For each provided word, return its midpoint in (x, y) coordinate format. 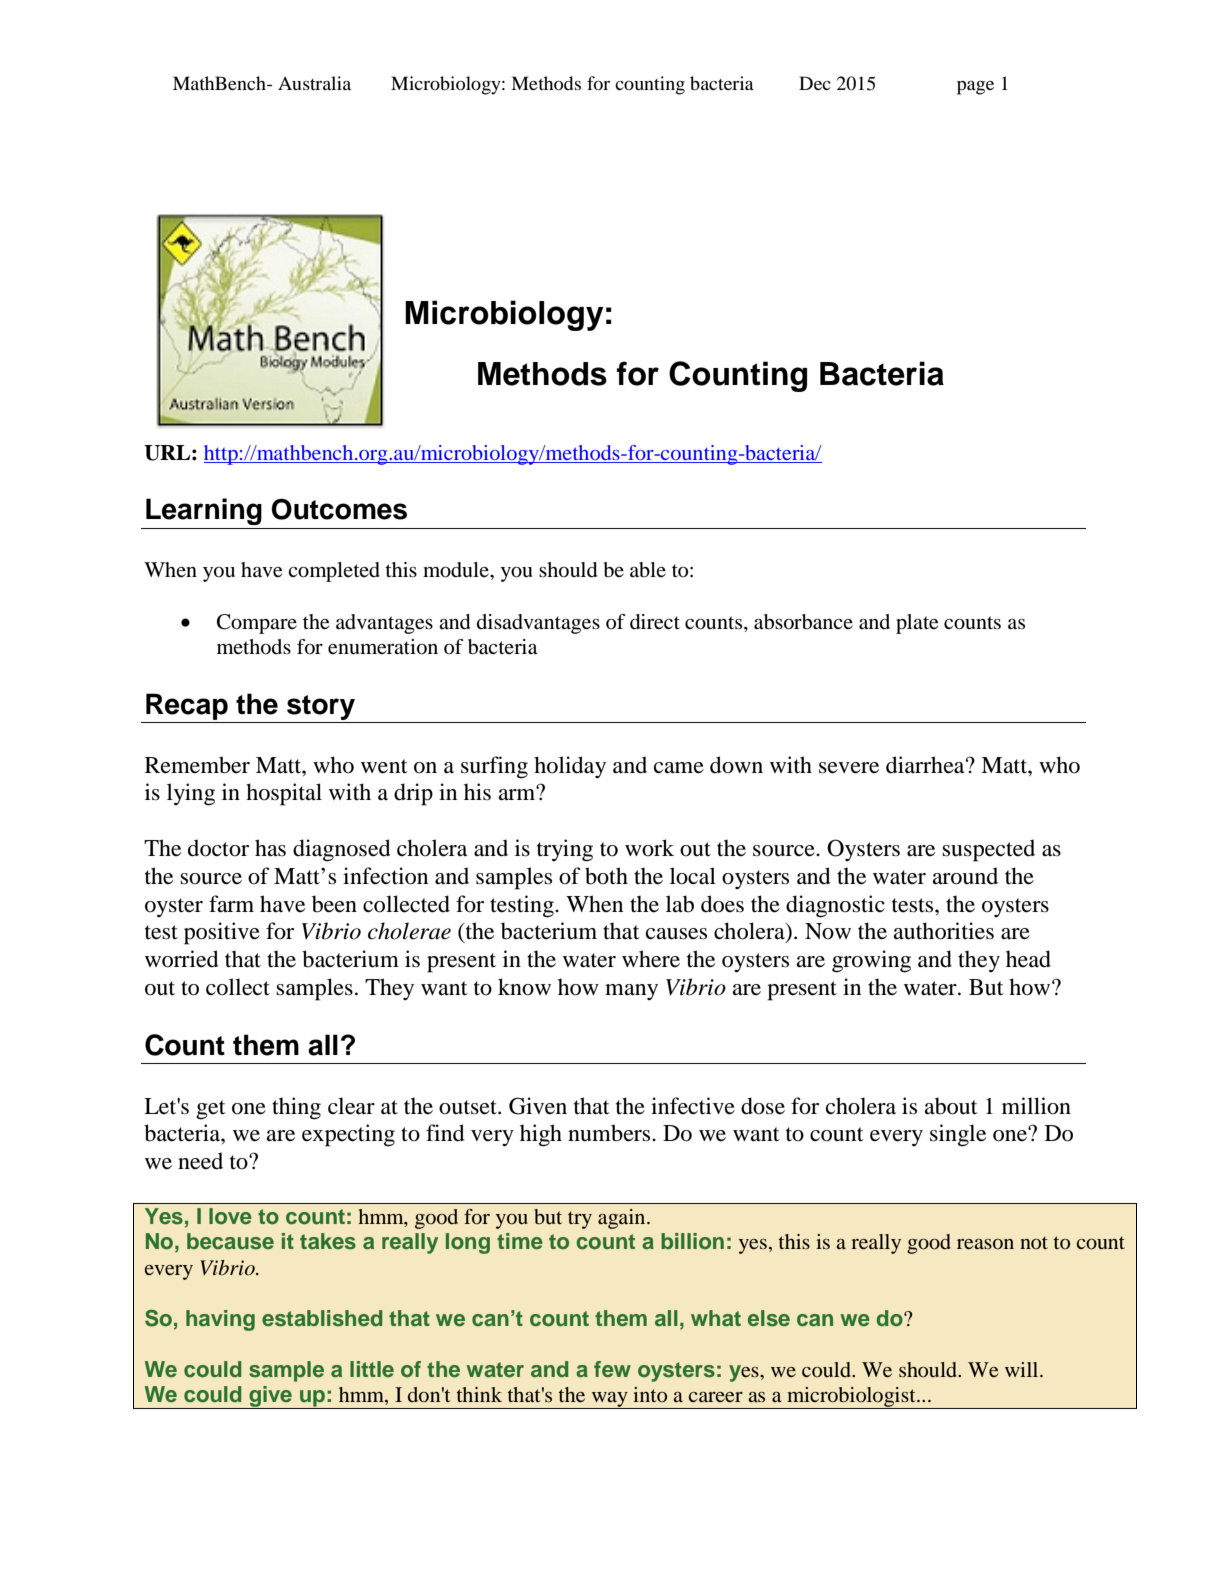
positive (222, 933)
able (648, 570)
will (1023, 1369)
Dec (815, 83)
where (651, 959)
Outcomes (339, 509)
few (612, 1369)
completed (334, 572)
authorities (943, 931)
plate (917, 624)
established (322, 1318)
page (975, 88)
